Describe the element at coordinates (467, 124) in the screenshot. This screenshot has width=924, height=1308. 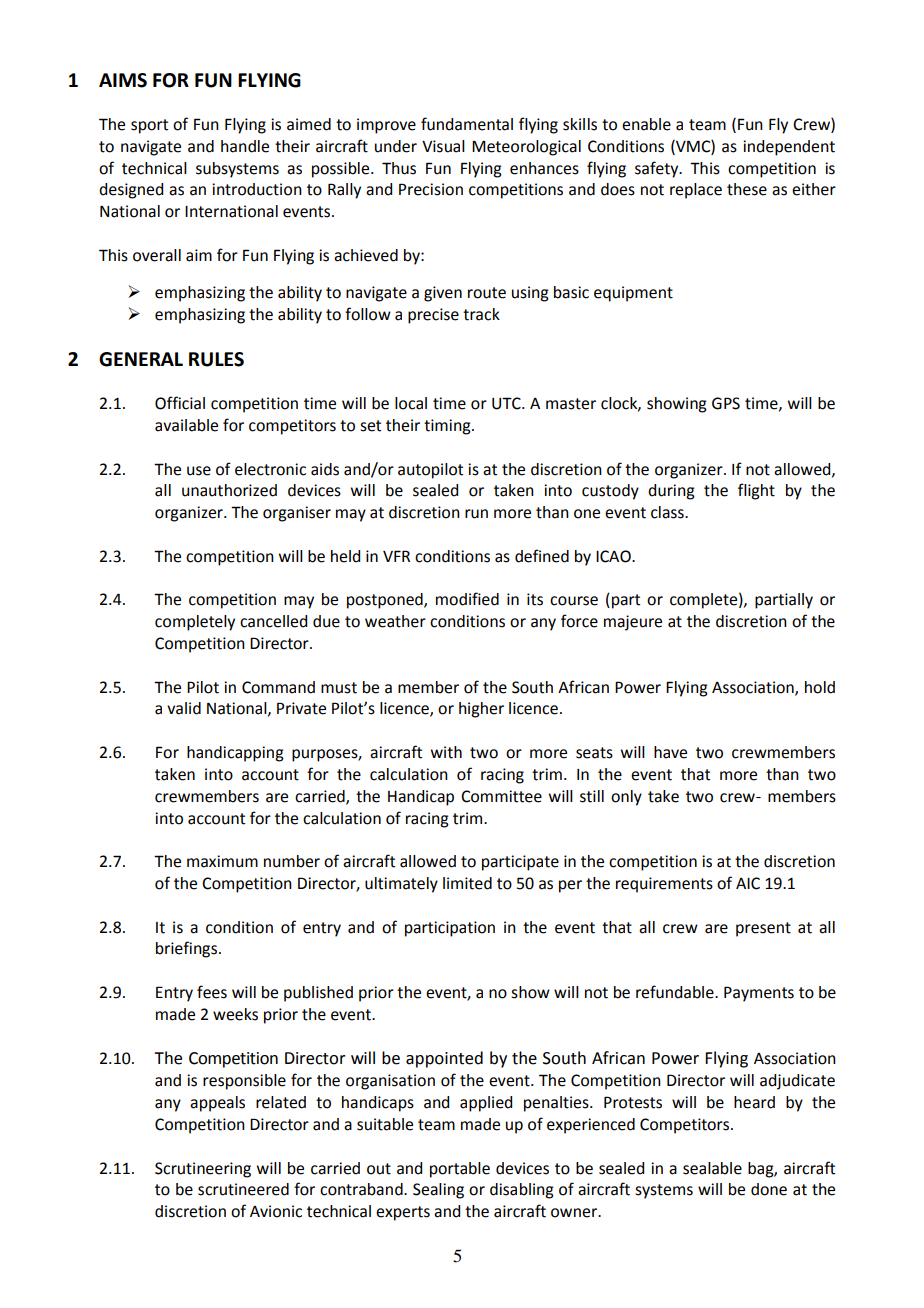
I see `fundamental` at that location.
